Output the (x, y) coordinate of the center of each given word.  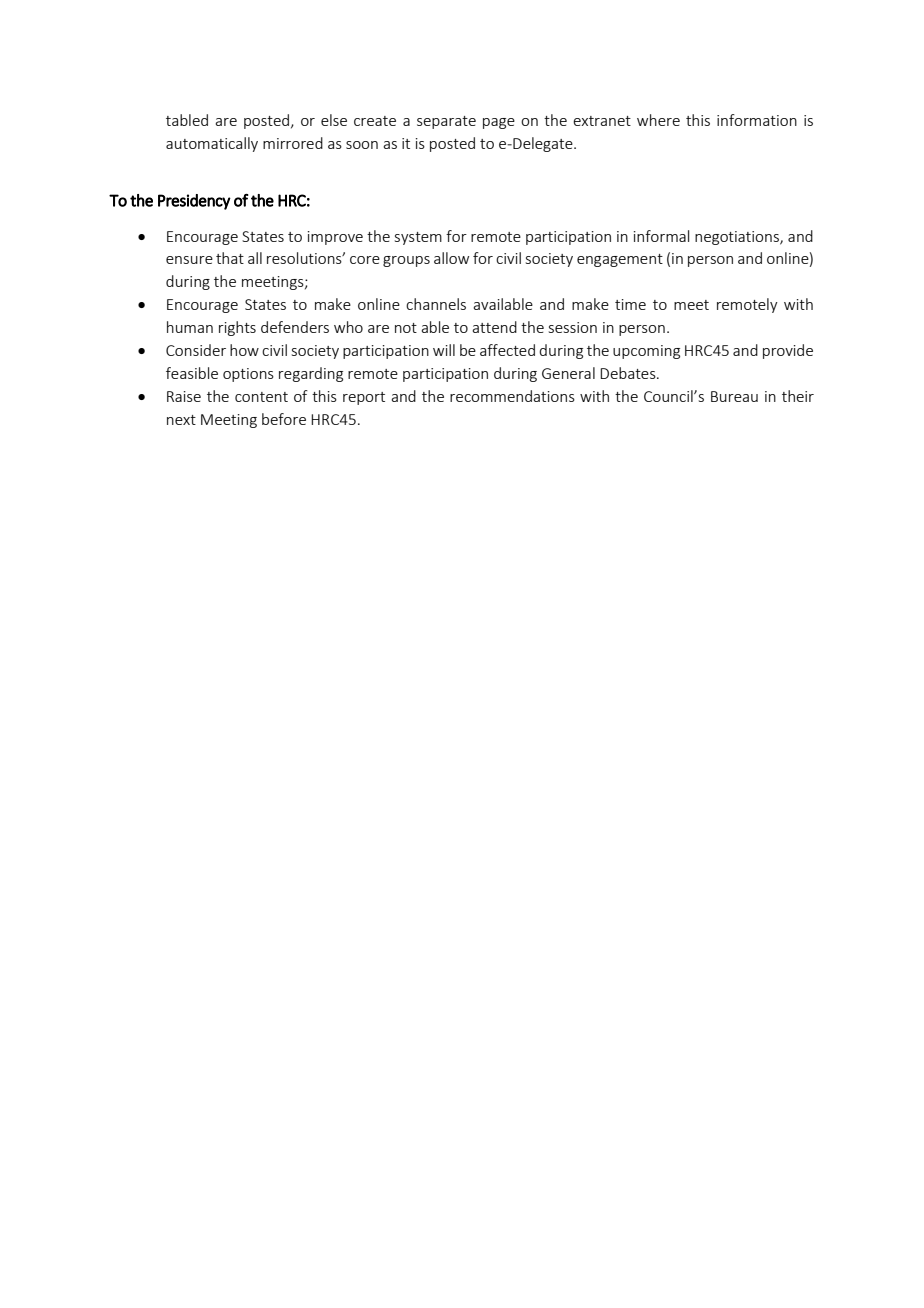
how (244, 350)
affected (507, 350)
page (499, 123)
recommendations (512, 396)
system (418, 238)
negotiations (738, 238)
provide (788, 351)
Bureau (734, 396)
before (284, 419)
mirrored (293, 143)
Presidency (194, 202)
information (757, 120)
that (230, 258)
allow (451, 258)
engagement (620, 260)
